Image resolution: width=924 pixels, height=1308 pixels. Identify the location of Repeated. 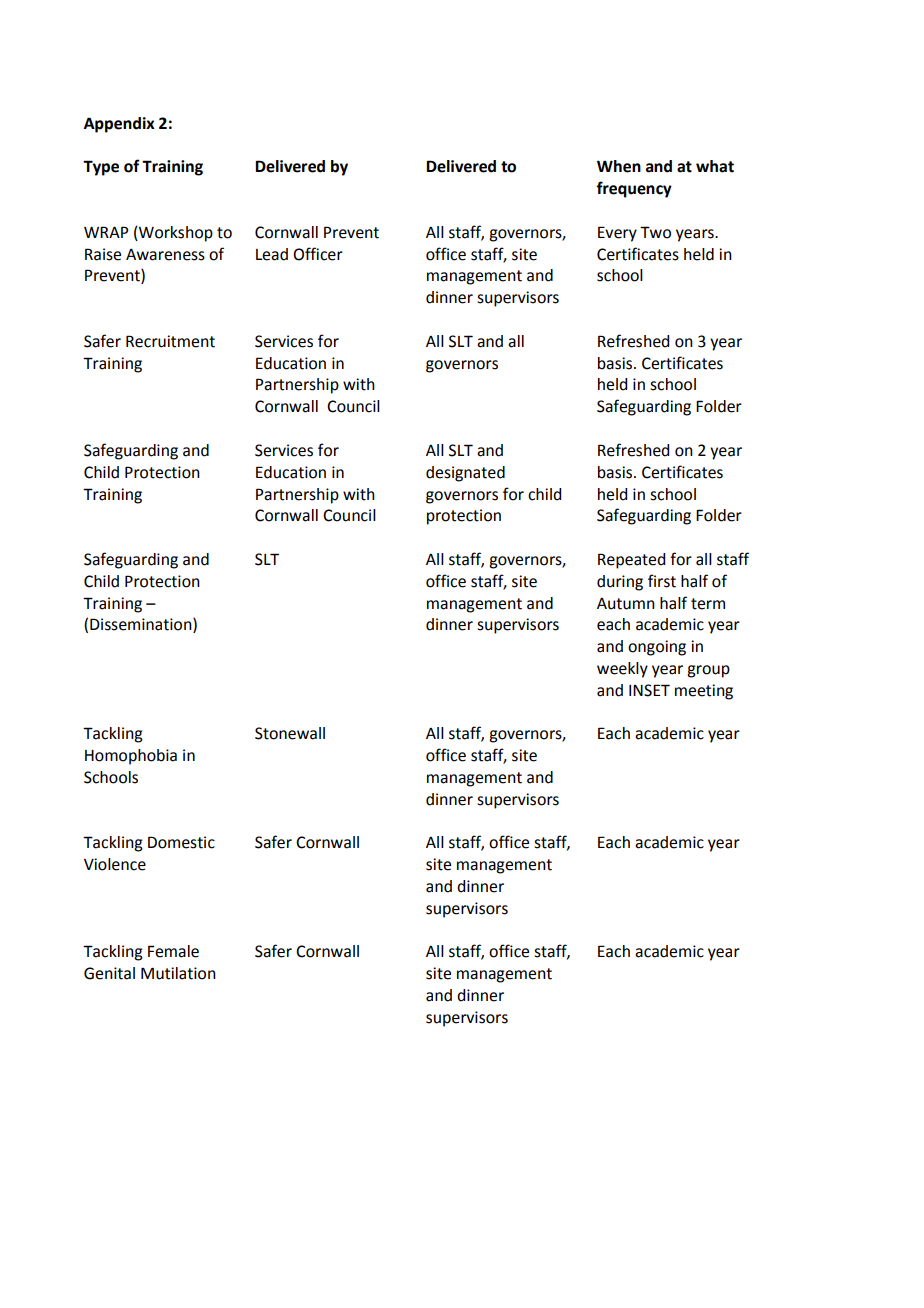
(631, 561).
